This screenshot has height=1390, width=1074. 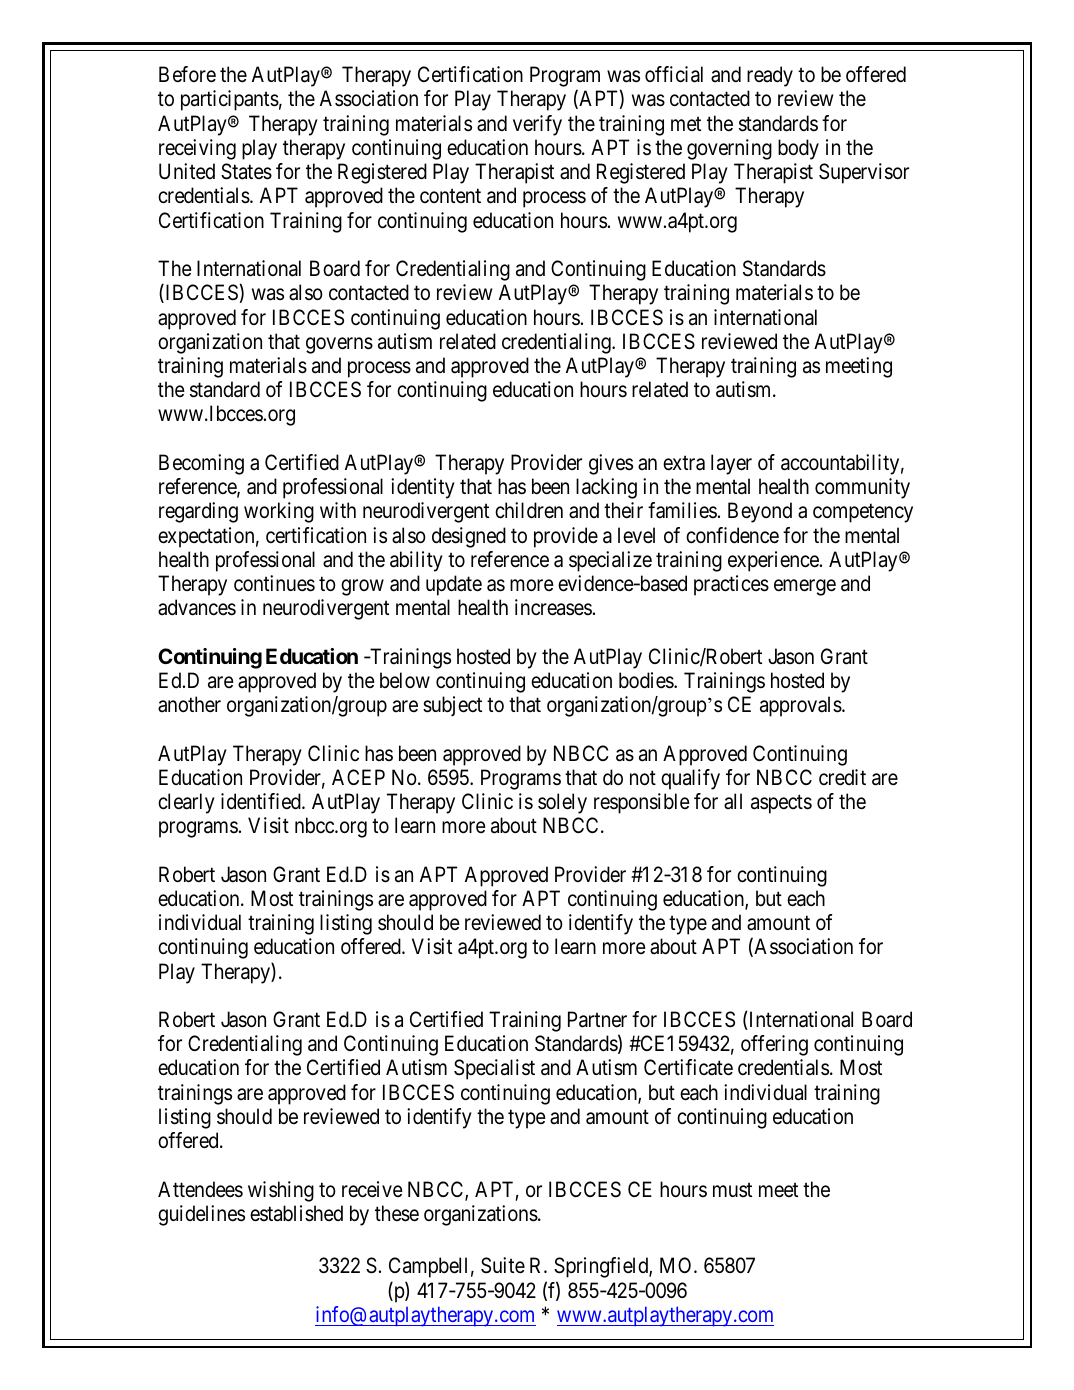 What do you see at coordinates (801, 706) in the screenshot?
I see `approvals` at bounding box center [801, 706].
